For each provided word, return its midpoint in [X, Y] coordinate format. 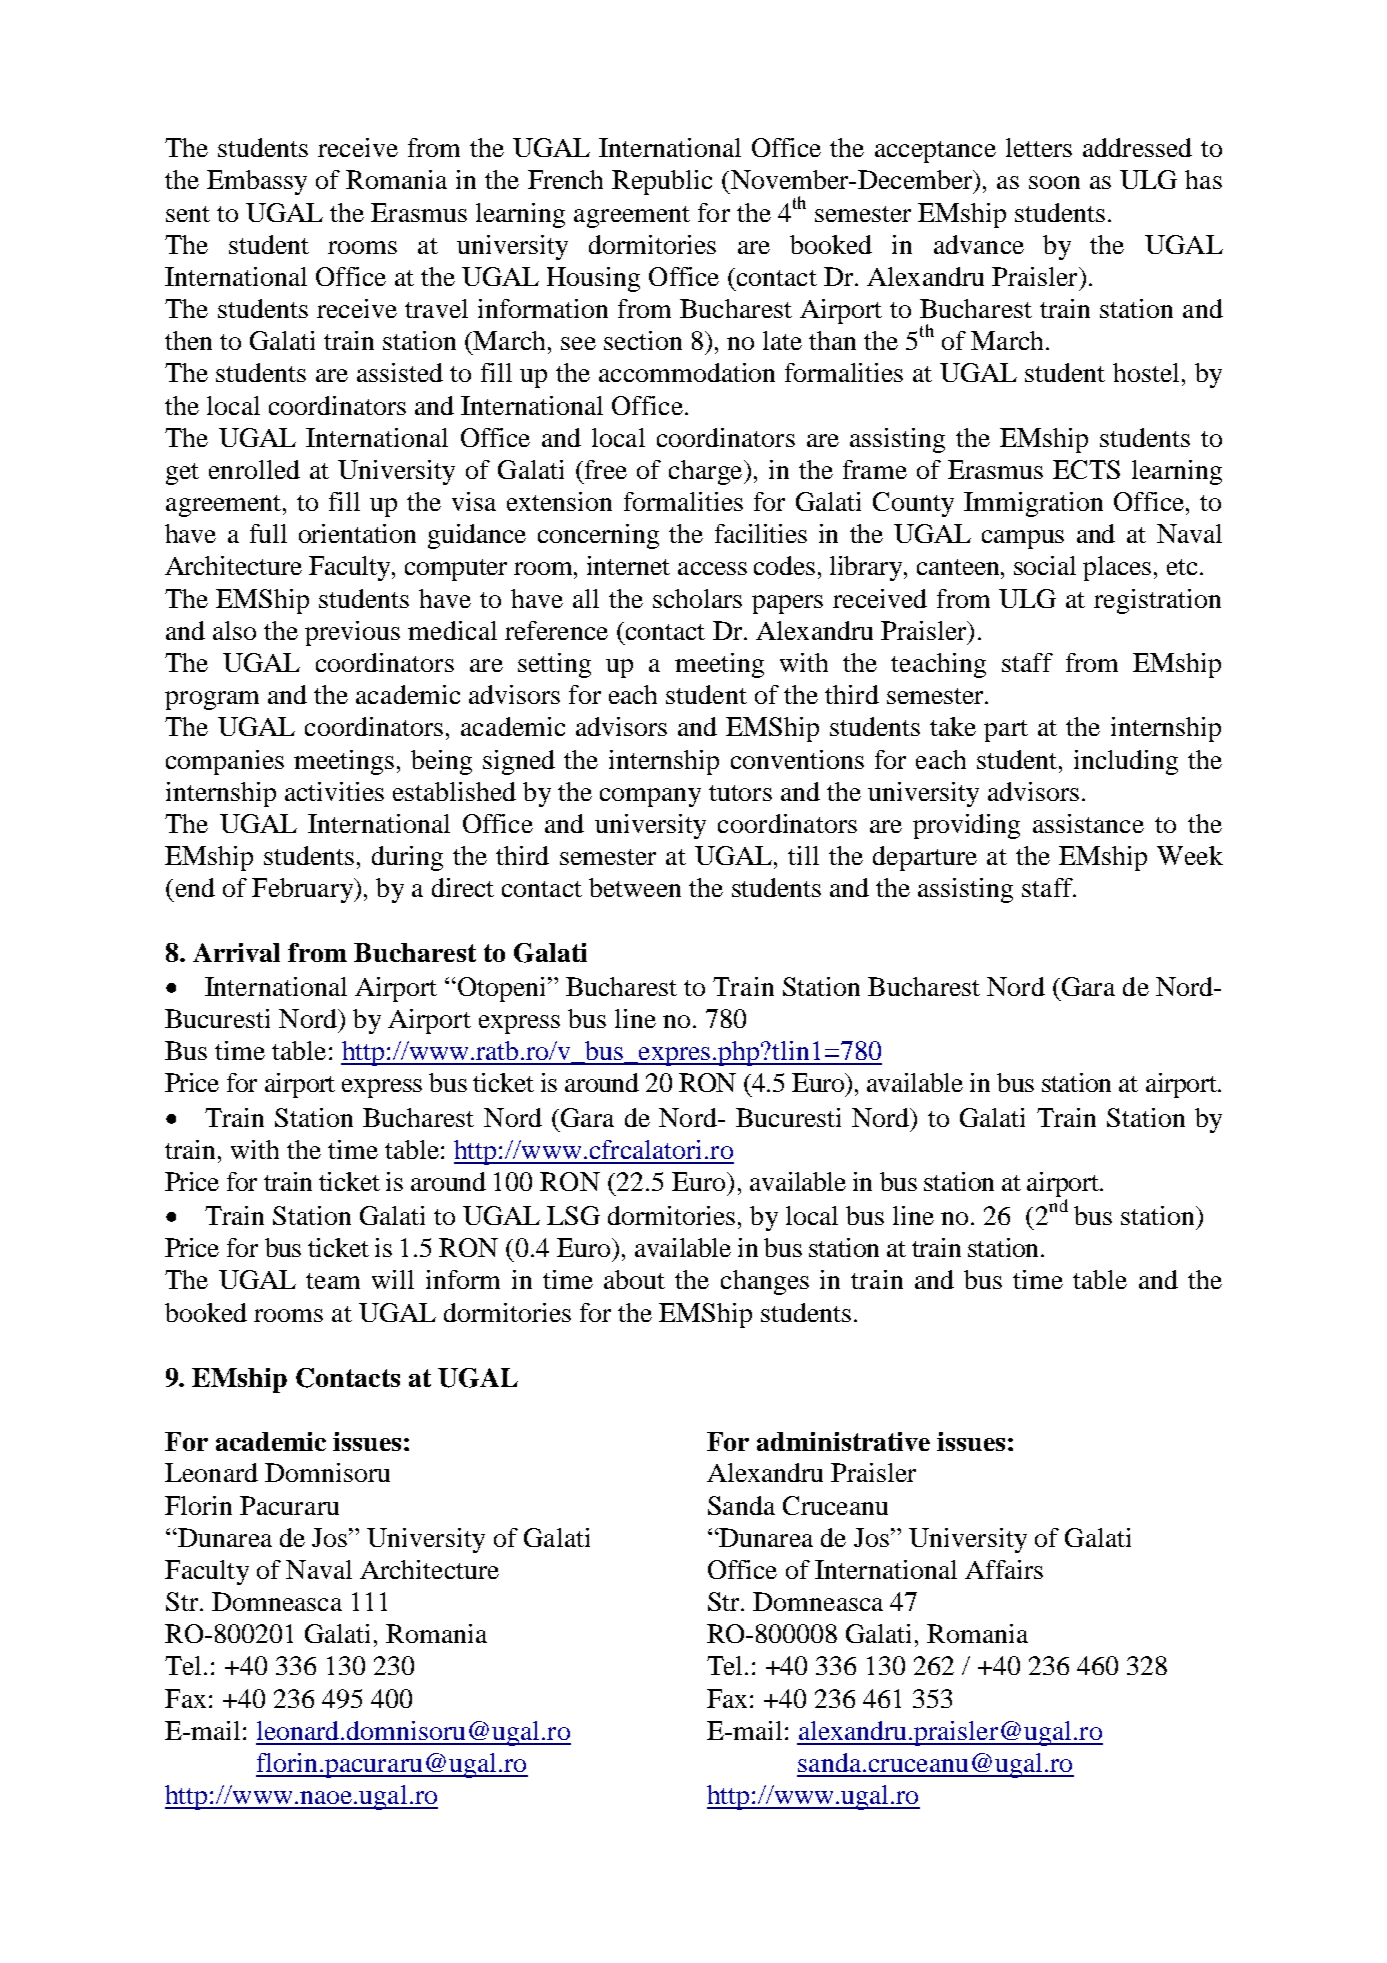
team [333, 1281]
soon [1054, 182]
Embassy [257, 182]
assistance [1088, 823]
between [635, 887]
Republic [662, 182]
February [303, 890]
